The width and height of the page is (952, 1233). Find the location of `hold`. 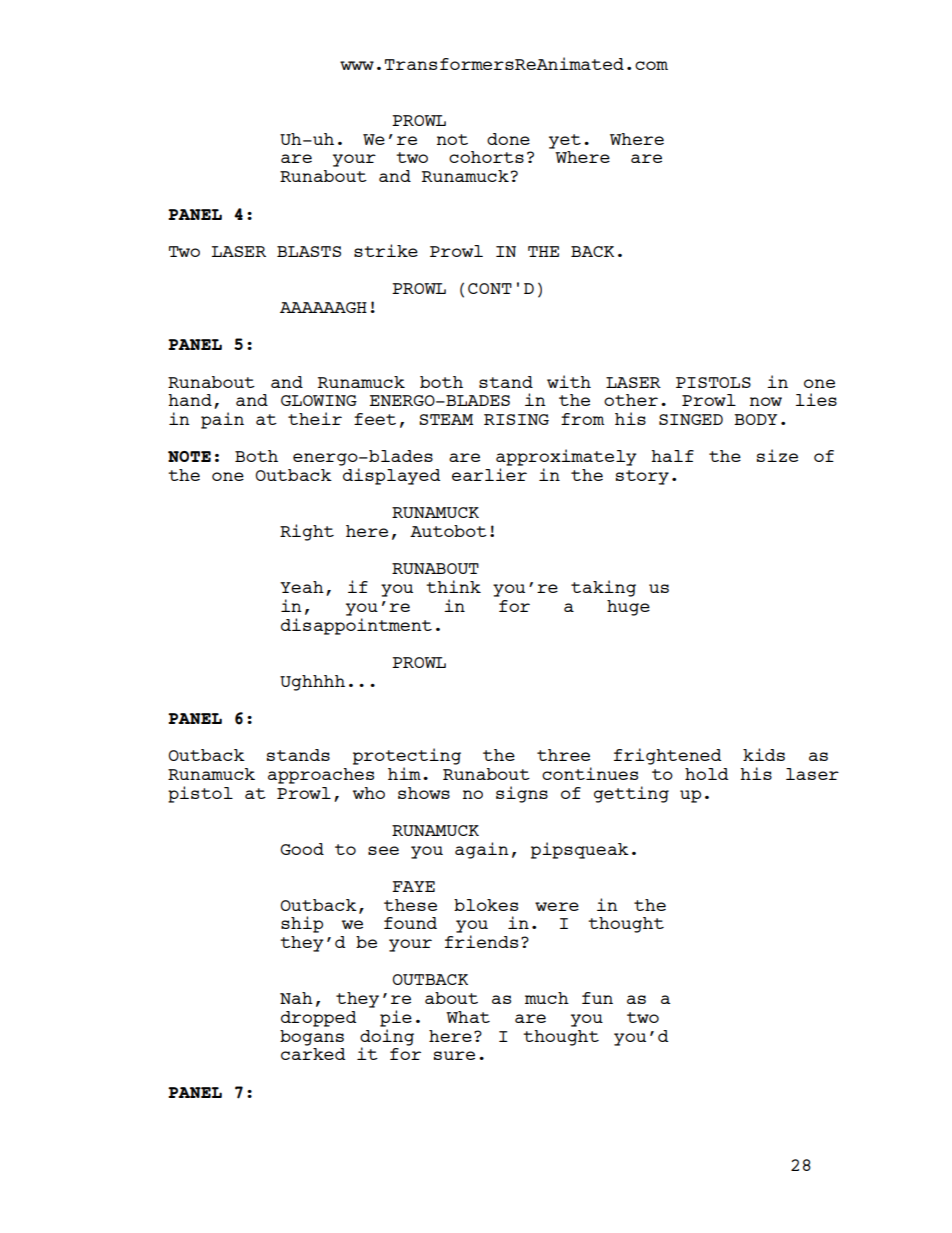

hold is located at coordinates (706, 774).
